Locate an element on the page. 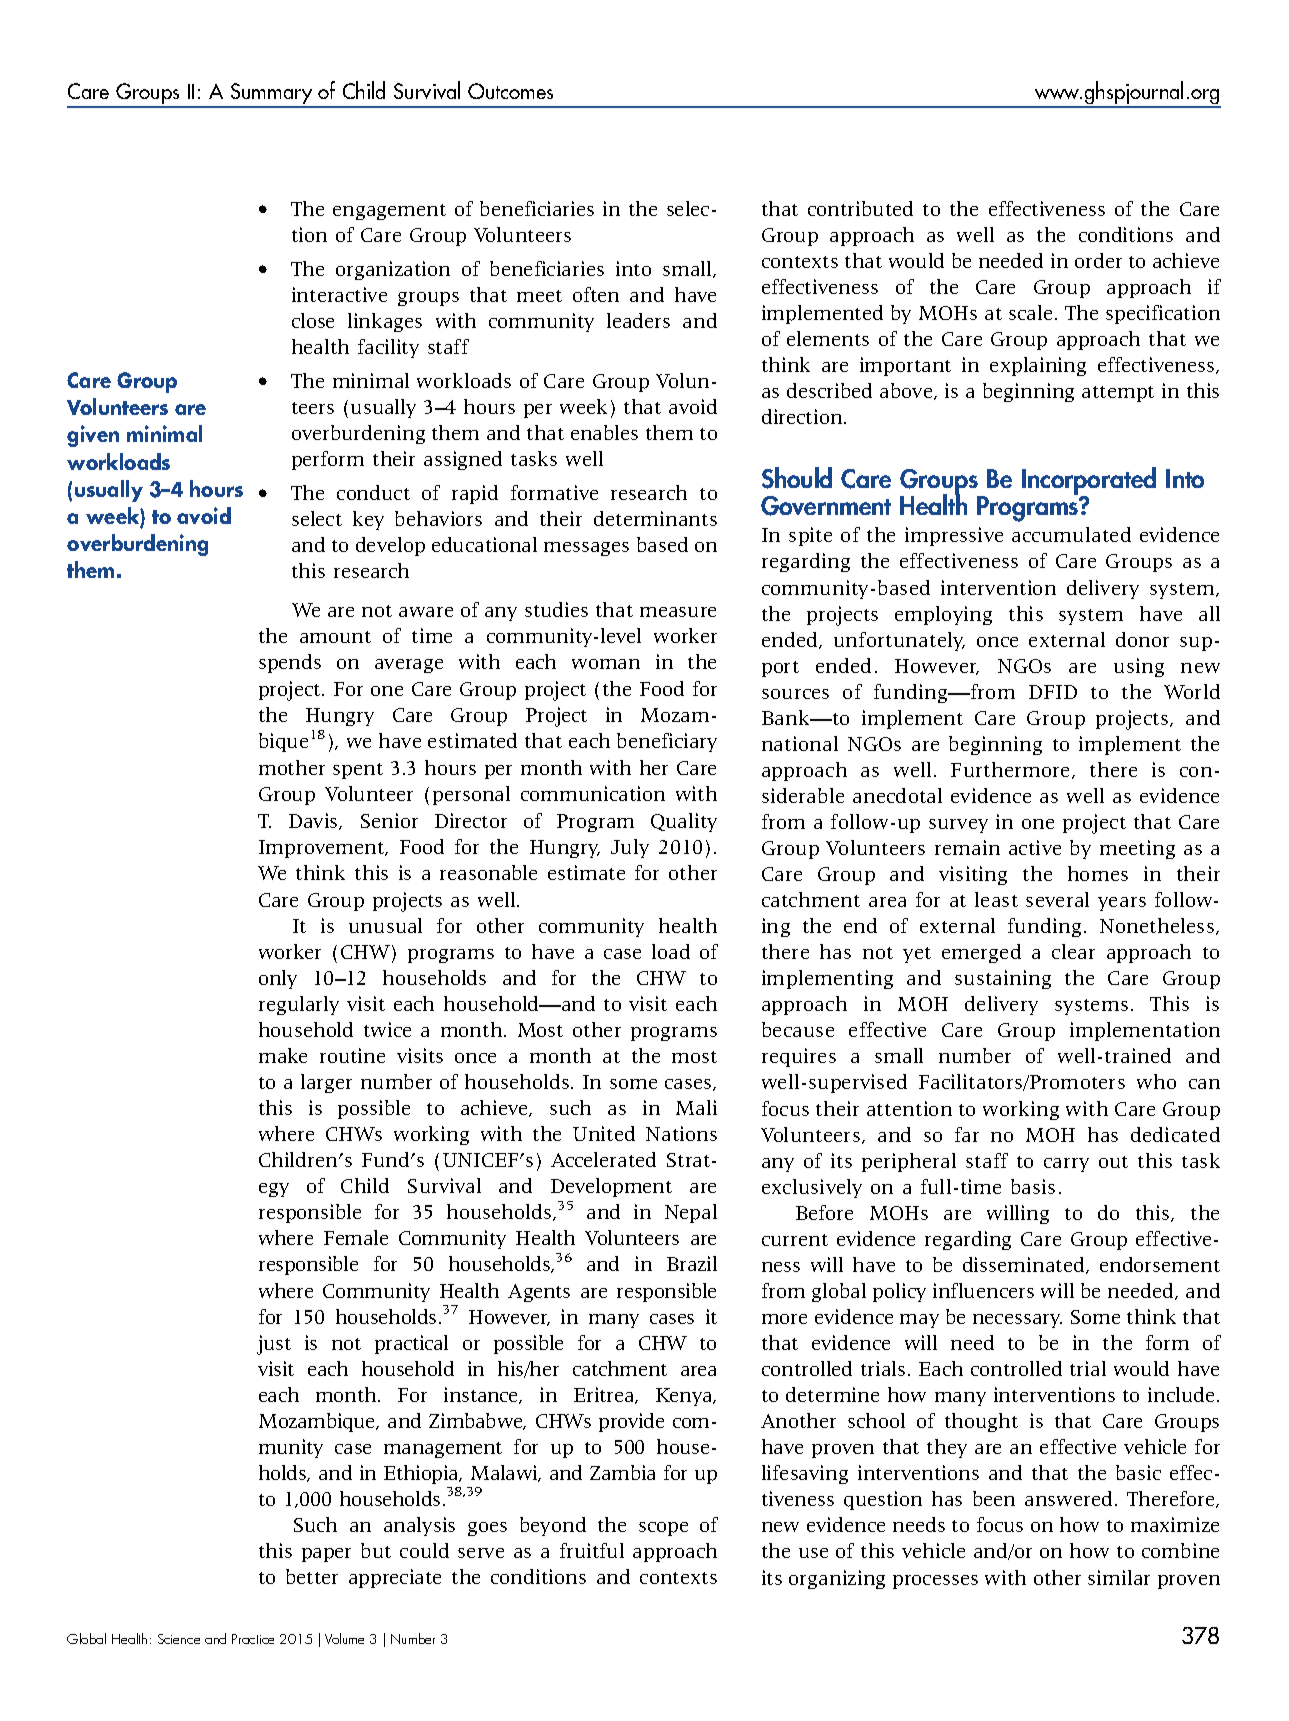 Image resolution: width=1289 pixels, height=1721 pixels. Nepal is located at coordinates (691, 1213).
